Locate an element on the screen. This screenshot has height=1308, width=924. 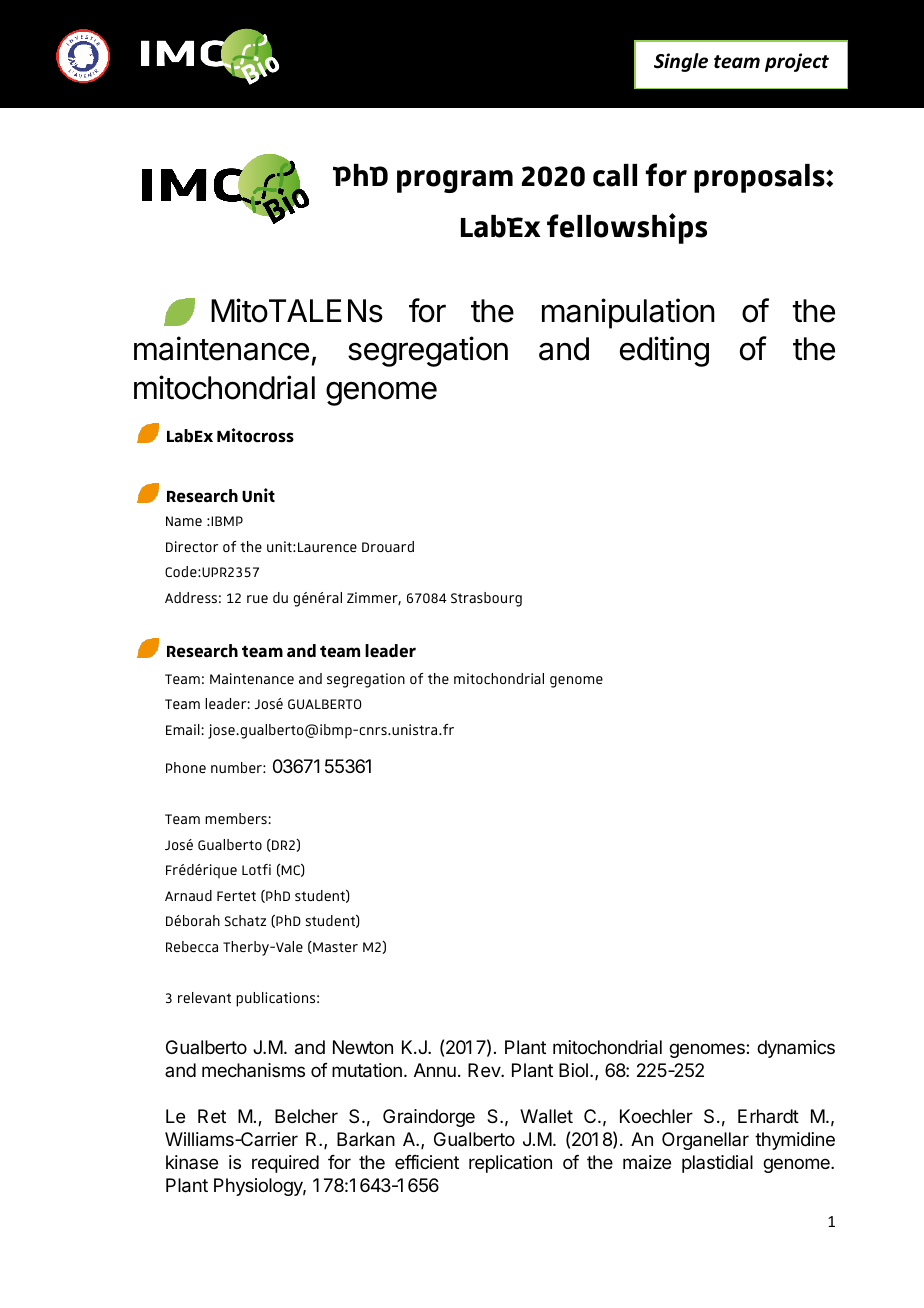
Strasbourg is located at coordinates (486, 599).
